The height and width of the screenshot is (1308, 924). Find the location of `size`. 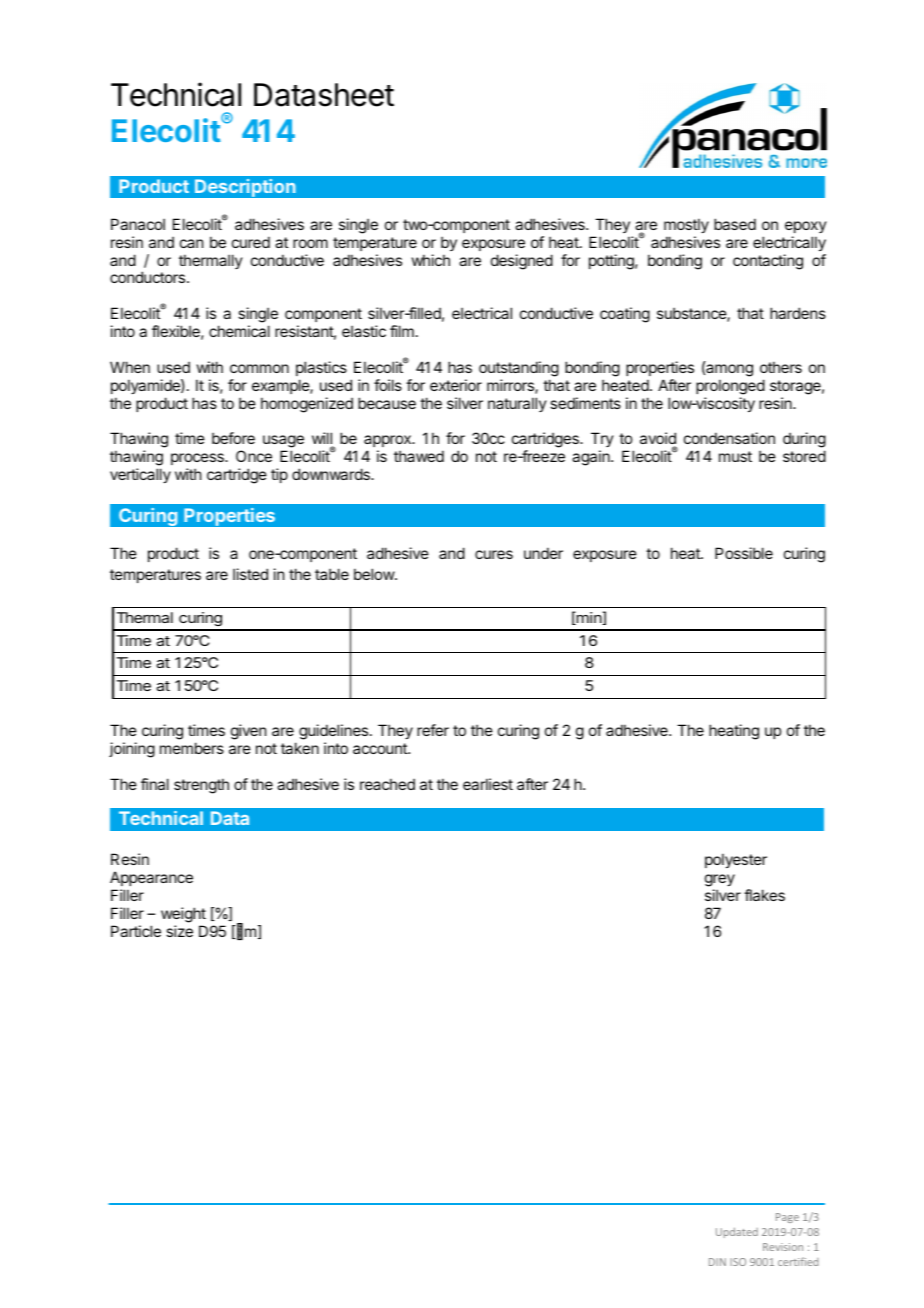

size is located at coordinates (179, 931).
